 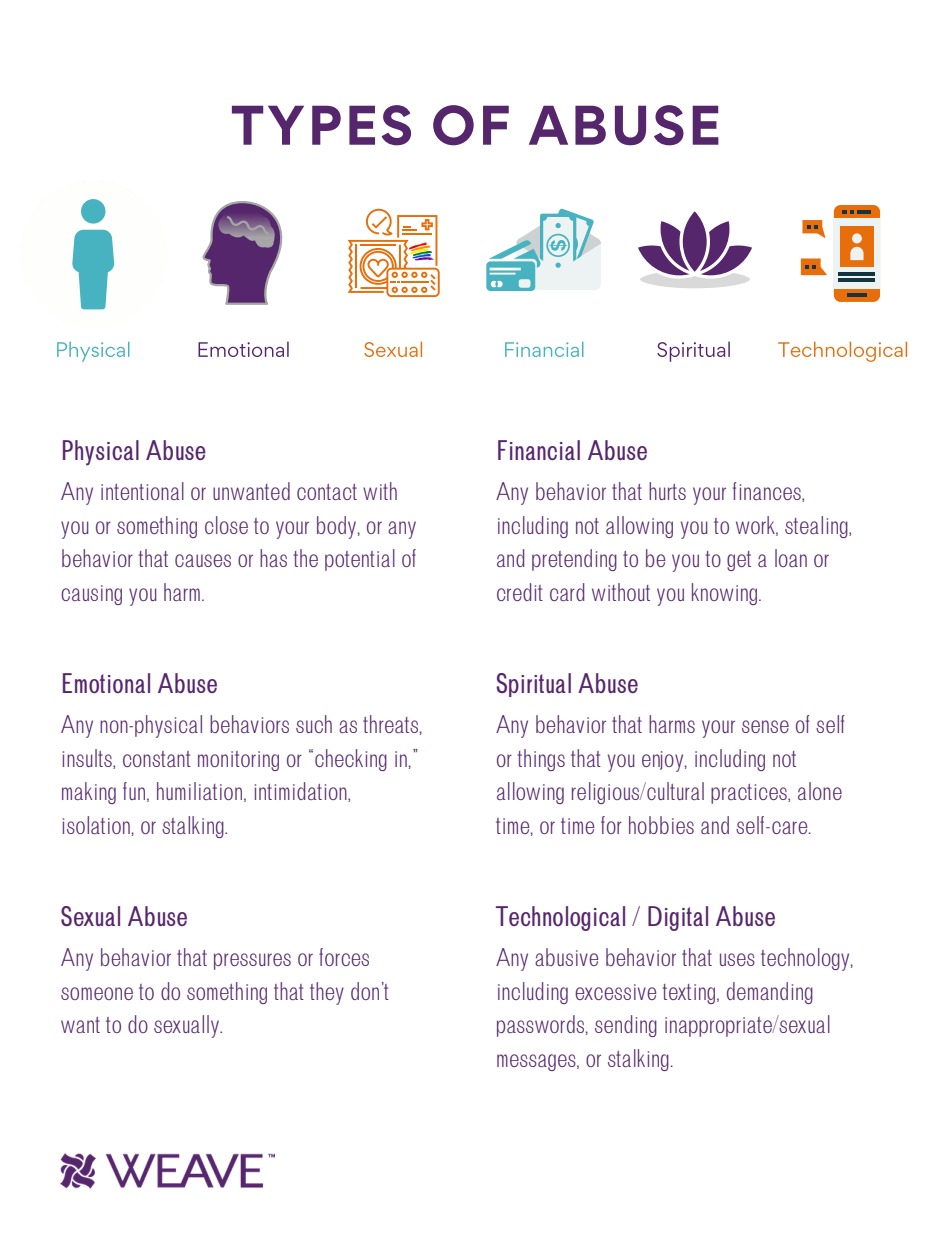 I want to click on knowing, so click(x=726, y=594).
